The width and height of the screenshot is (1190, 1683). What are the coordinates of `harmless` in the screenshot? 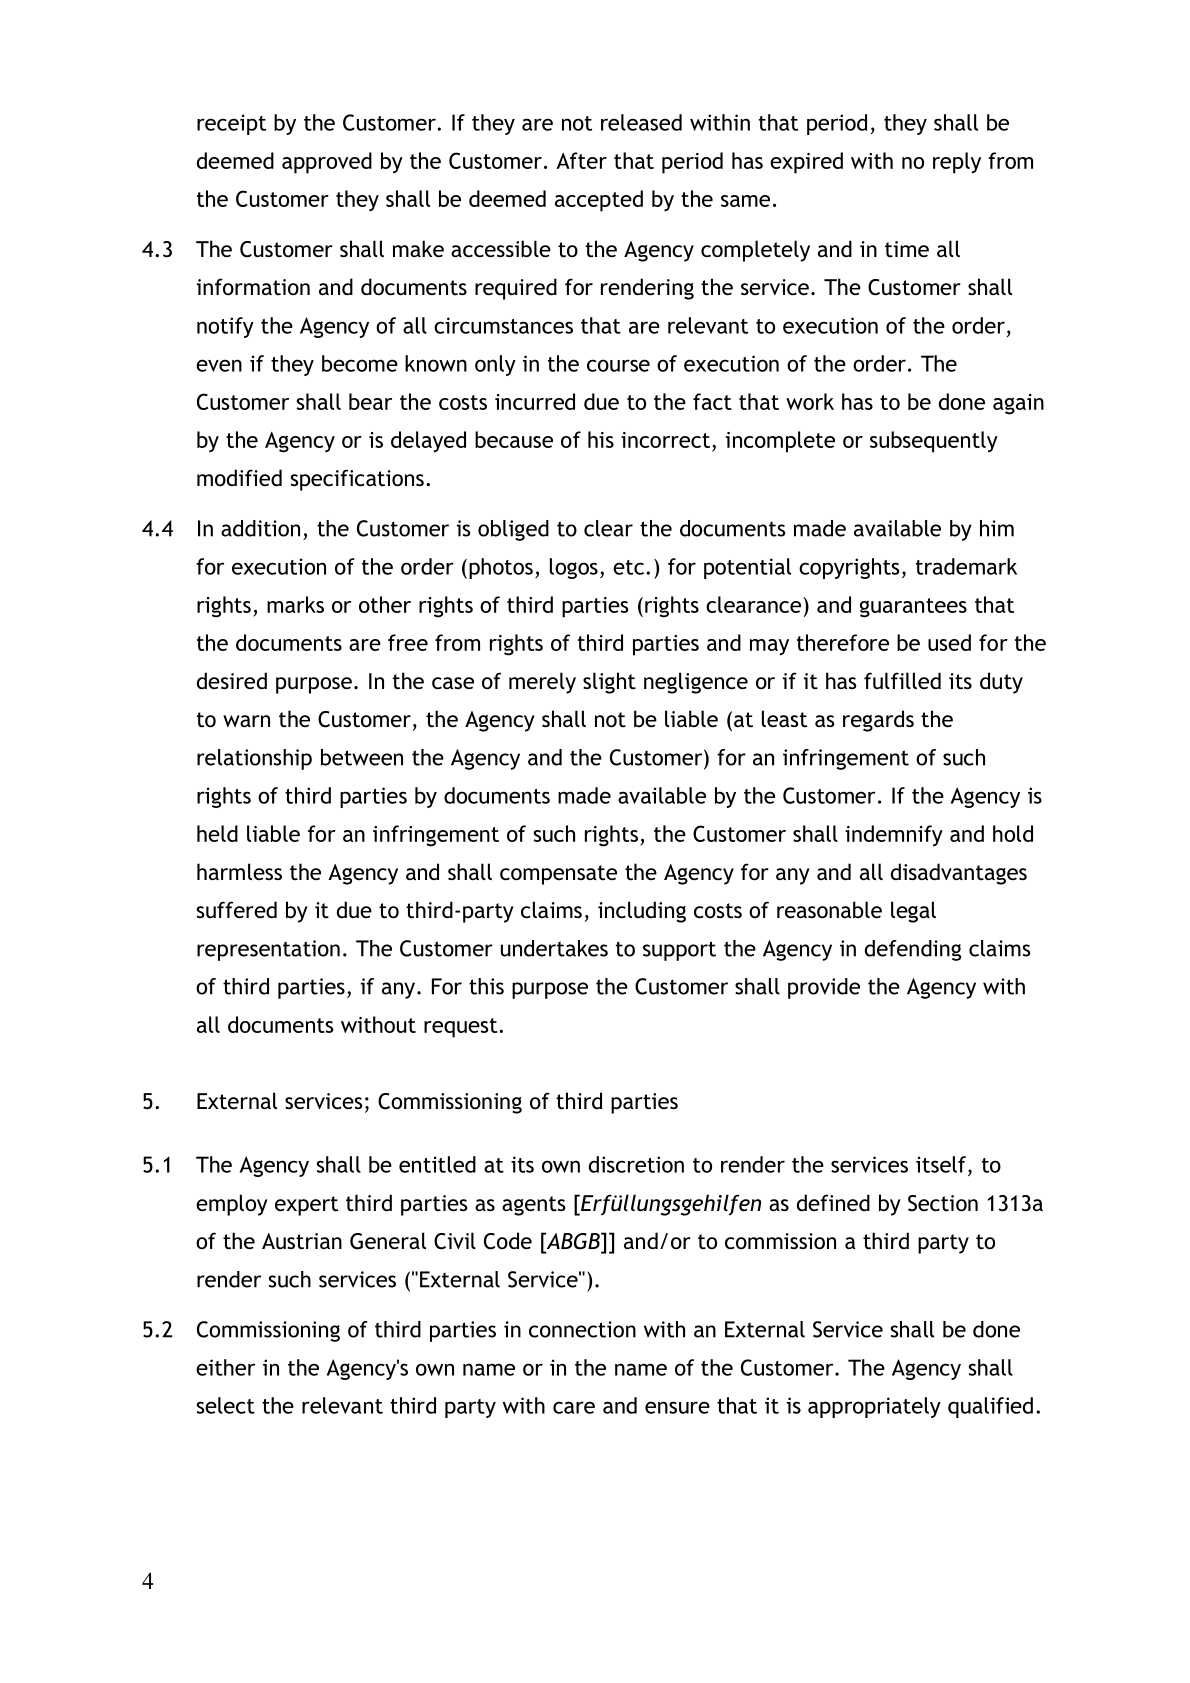 It's located at (239, 872).
